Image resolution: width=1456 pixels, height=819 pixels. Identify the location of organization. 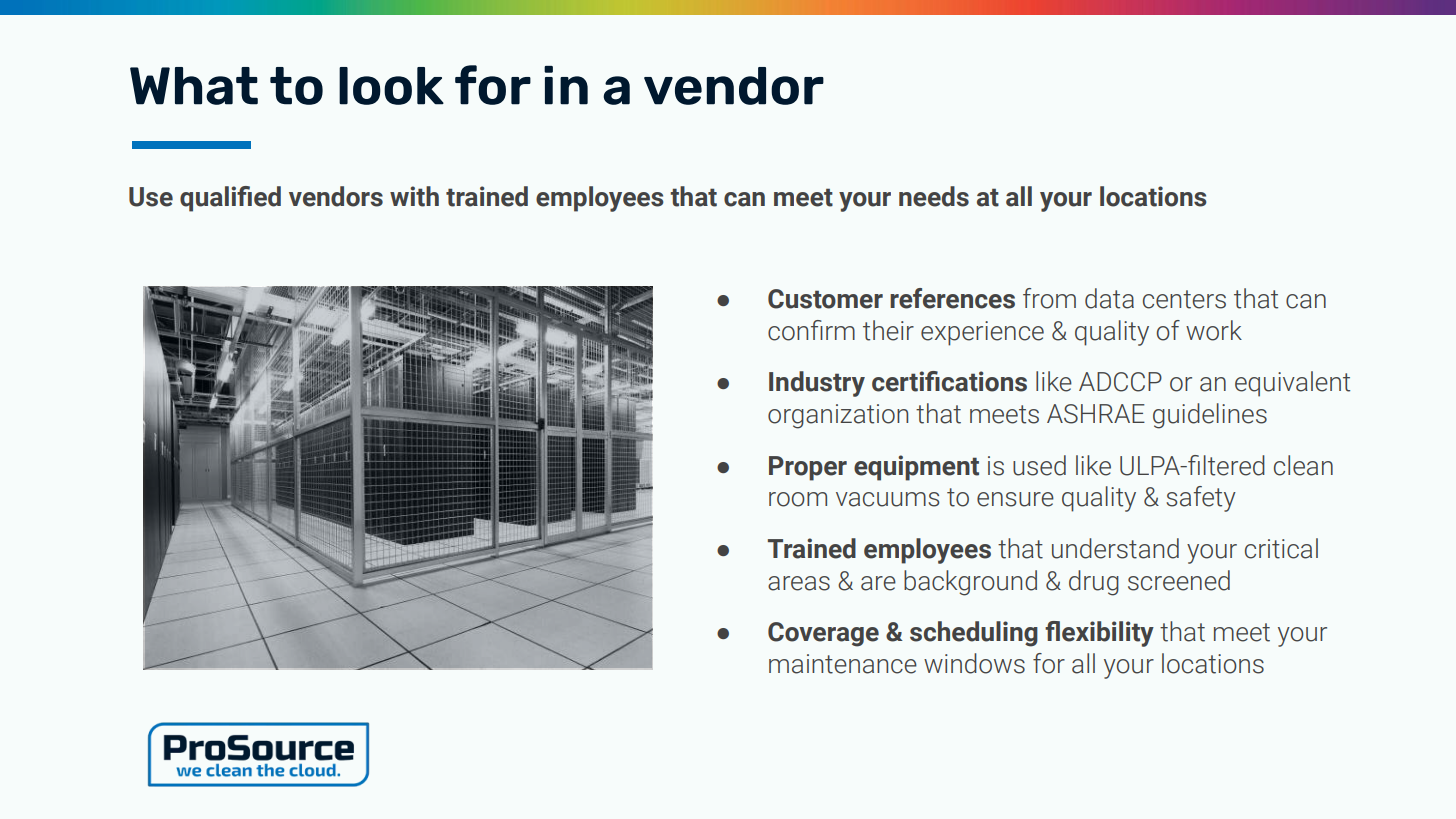
(838, 416).
